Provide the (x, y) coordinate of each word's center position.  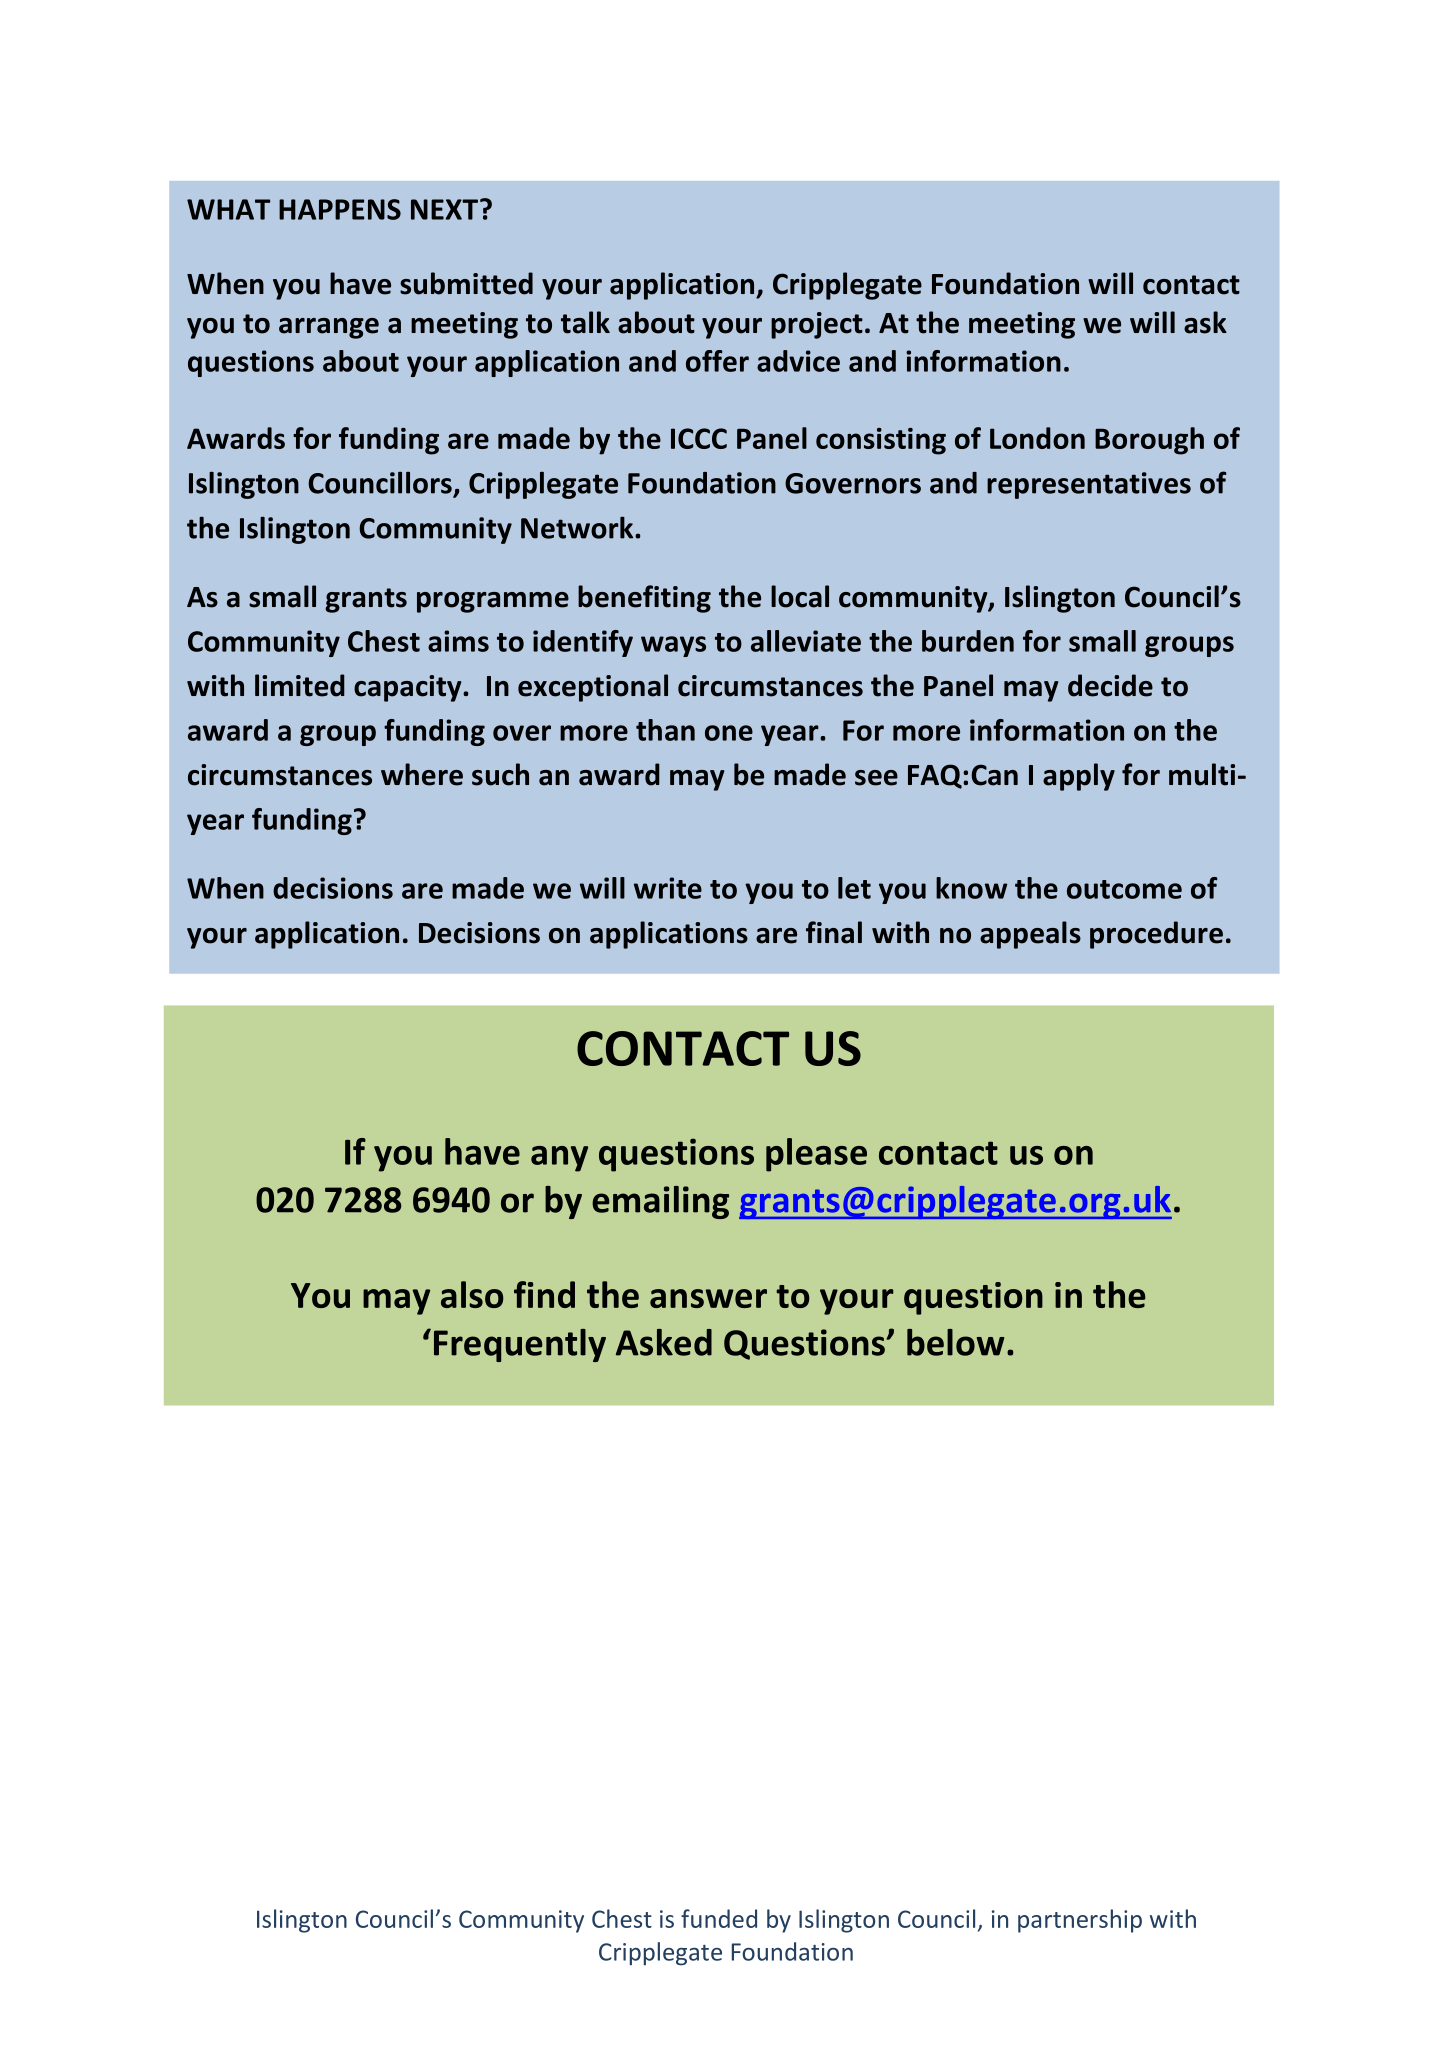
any (559, 1159)
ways (673, 646)
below (955, 1342)
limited (300, 685)
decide (1110, 685)
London (1037, 438)
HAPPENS (340, 209)
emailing (660, 1202)
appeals (1030, 935)
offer (717, 361)
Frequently (520, 1345)
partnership (1080, 1921)
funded (719, 1918)
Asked (664, 1342)
